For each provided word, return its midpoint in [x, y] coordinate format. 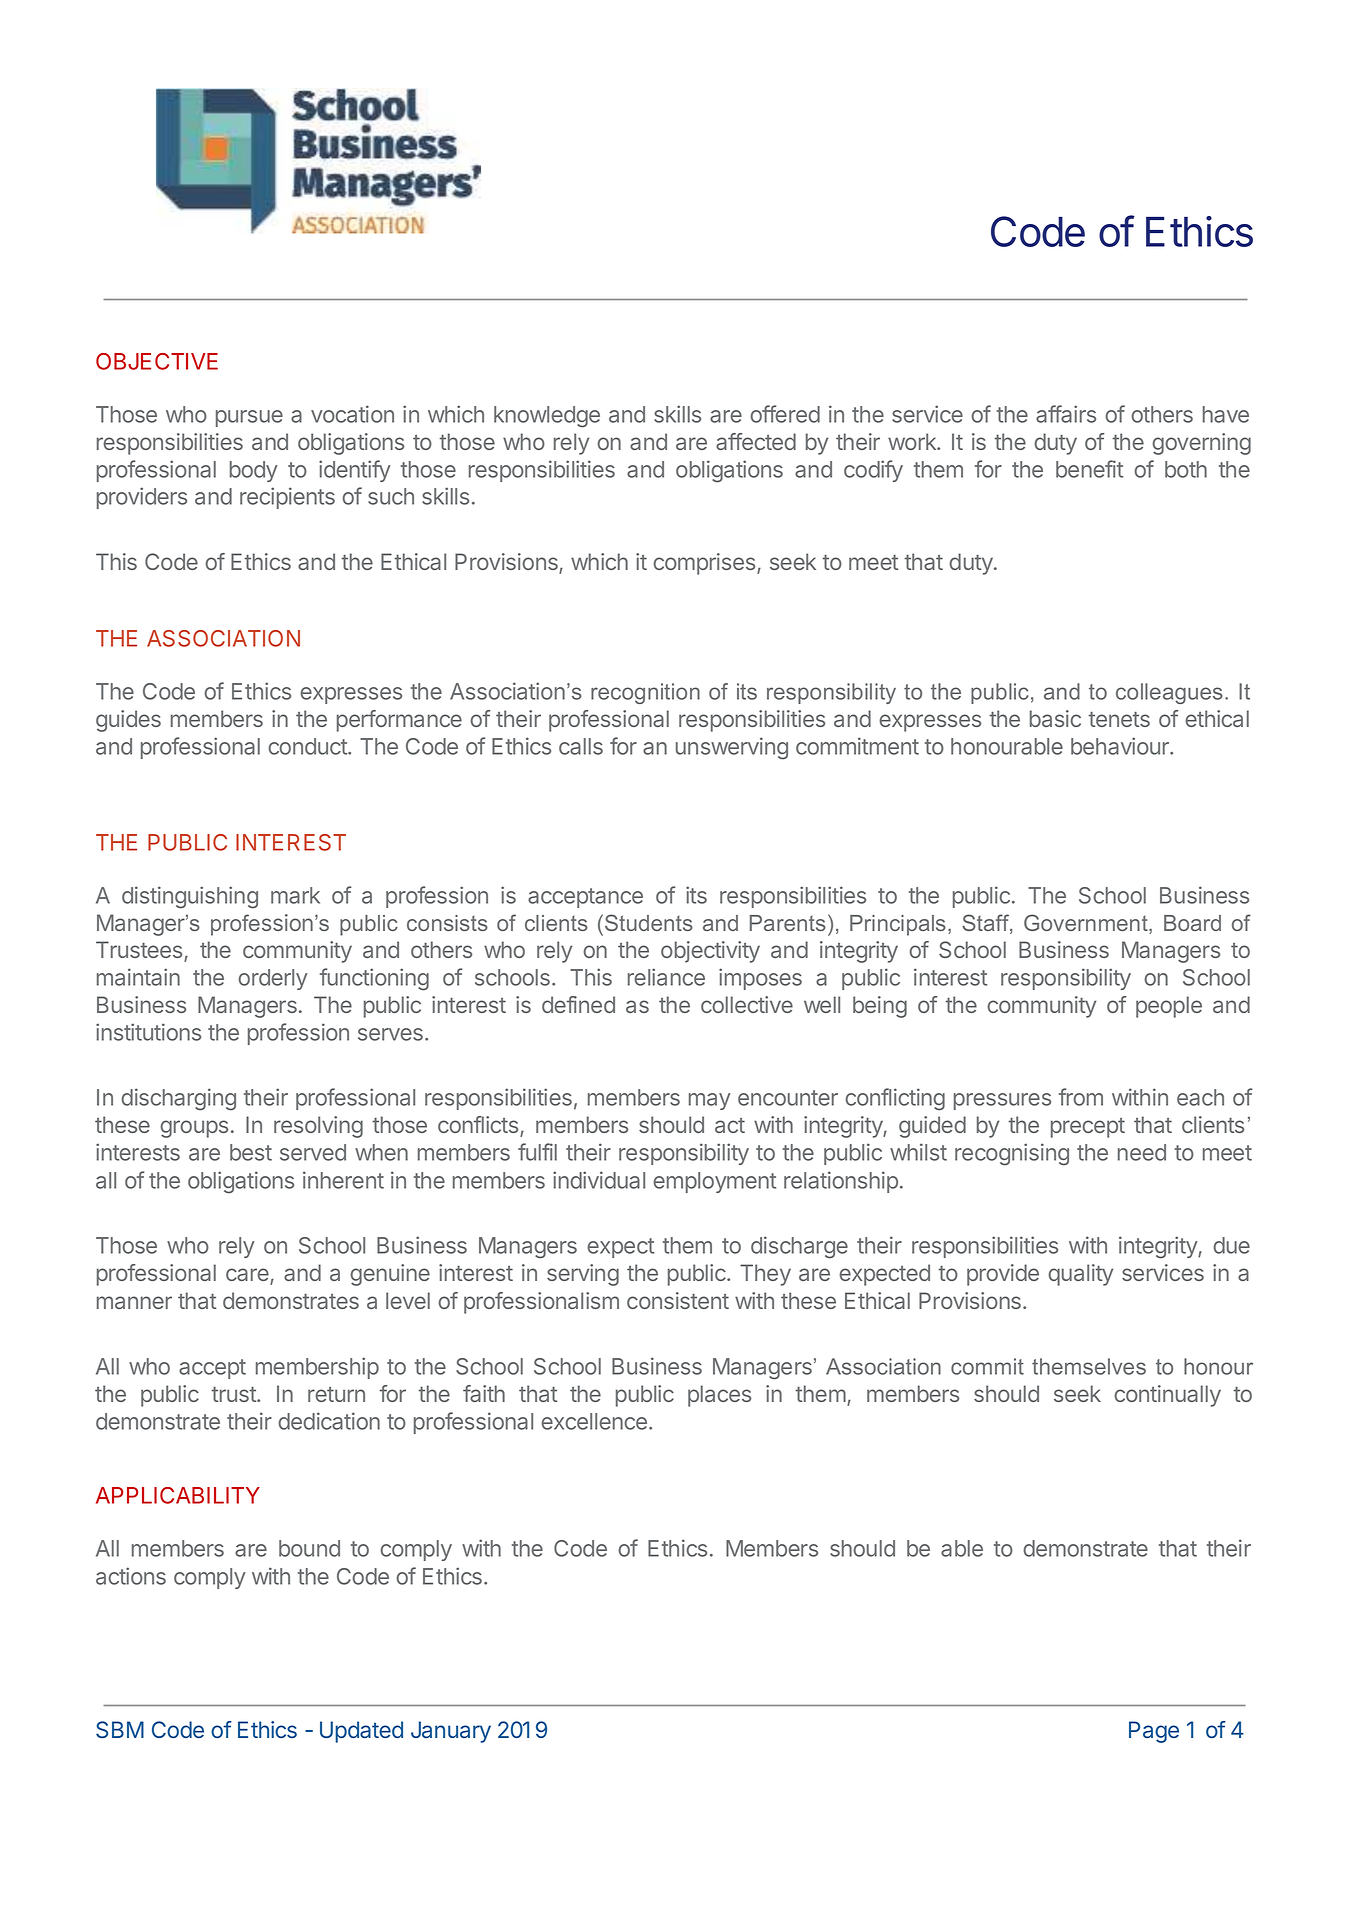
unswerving [732, 748]
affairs [1066, 414]
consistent [678, 1300]
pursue [249, 418]
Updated [361, 1732]
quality [1080, 1275]
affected [756, 441]
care [248, 1276]
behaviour [1121, 746]
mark [295, 895]
